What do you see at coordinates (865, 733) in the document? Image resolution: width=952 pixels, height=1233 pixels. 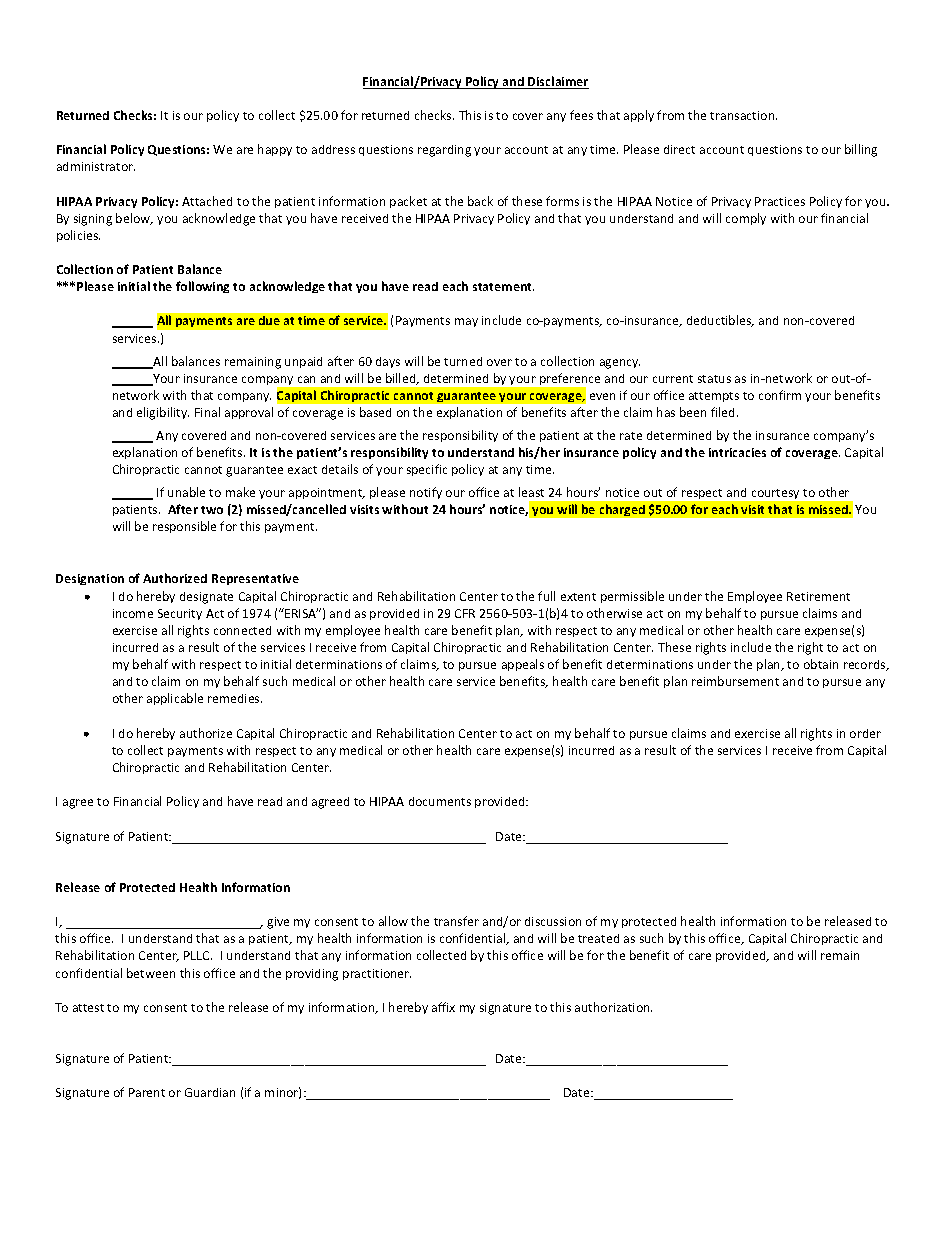 I see `order` at bounding box center [865, 733].
